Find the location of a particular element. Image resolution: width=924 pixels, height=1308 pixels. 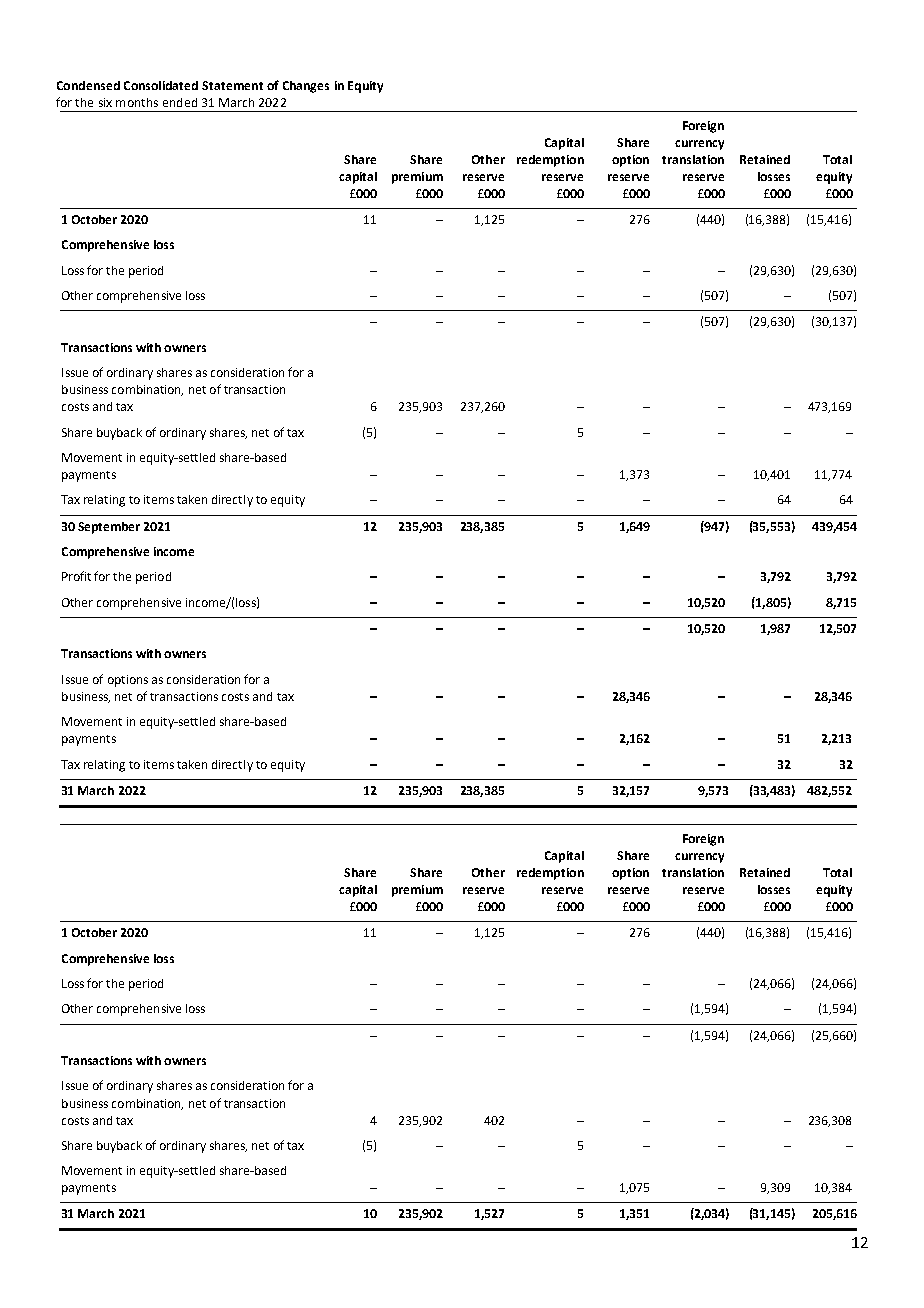

six is located at coordinates (105, 102).
